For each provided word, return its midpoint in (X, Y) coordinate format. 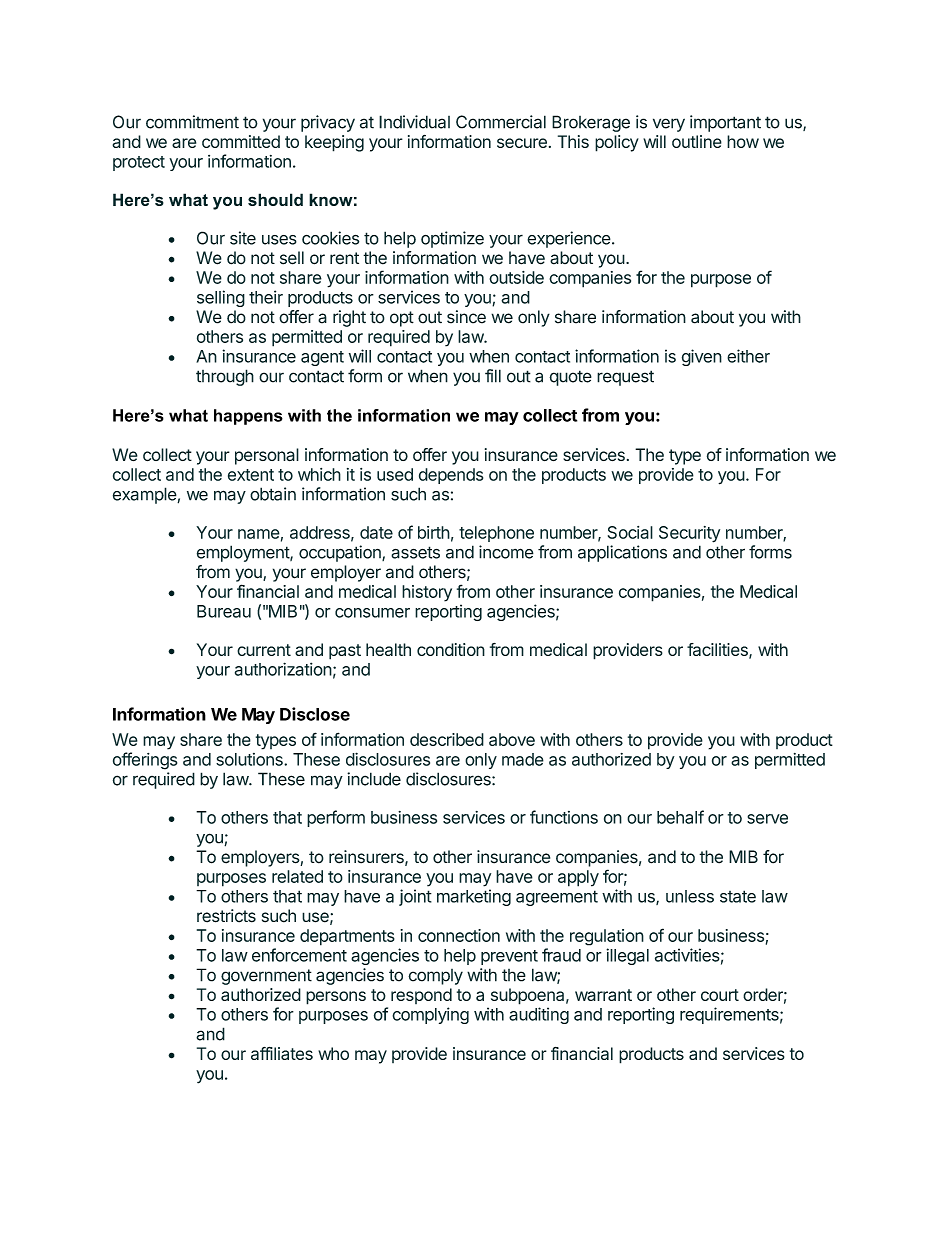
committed (241, 141)
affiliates (282, 1053)
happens (248, 417)
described (447, 739)
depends (451, 476)
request (625, 378)
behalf (680, 817)
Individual (414, 122)
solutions (250, 759)
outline (697, 141)
